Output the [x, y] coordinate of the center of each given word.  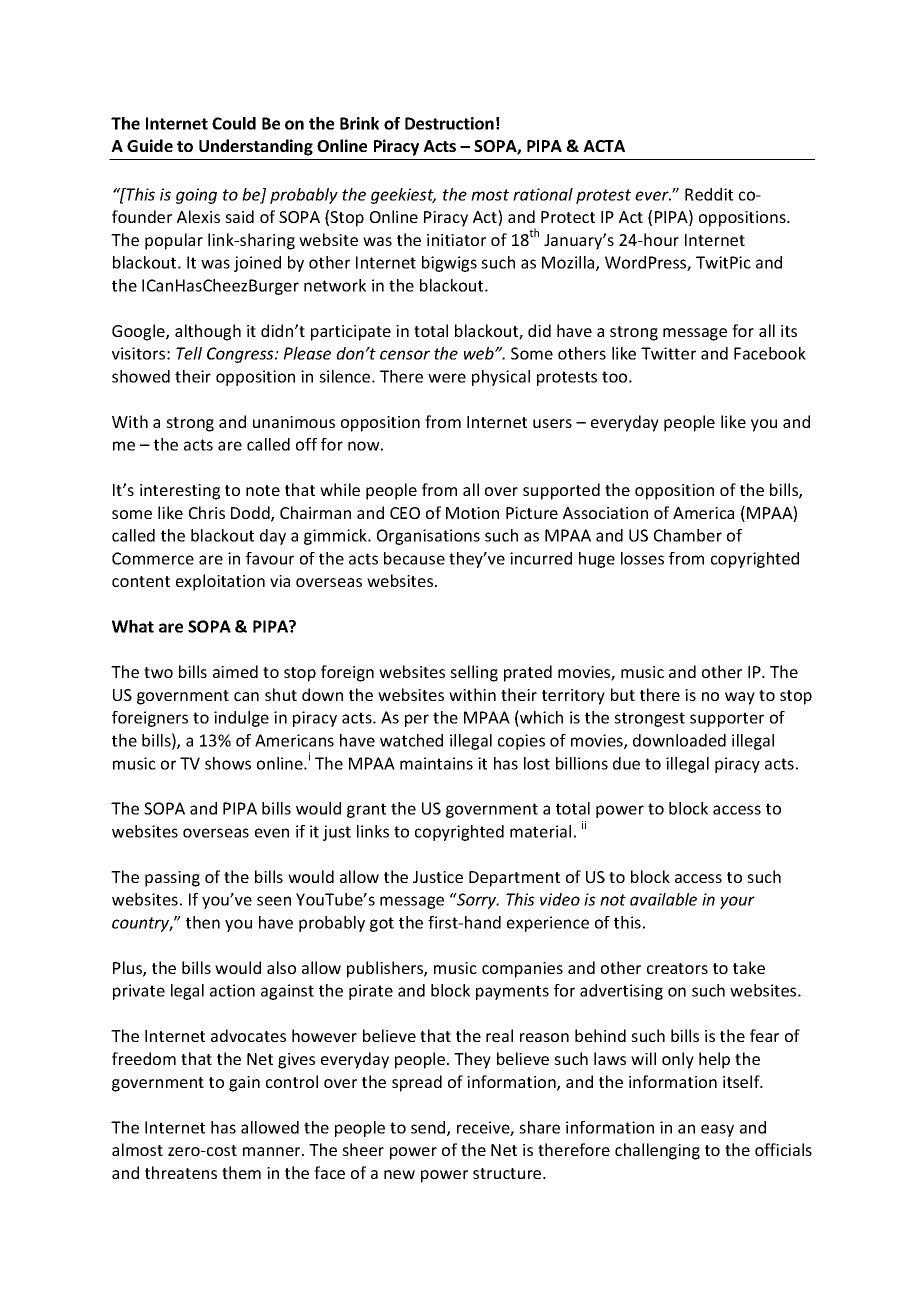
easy [717, 1130]
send [429, 1128]
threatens [181, 1172]
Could [234, 123]
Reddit [709, 194]
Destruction [449, 123]
